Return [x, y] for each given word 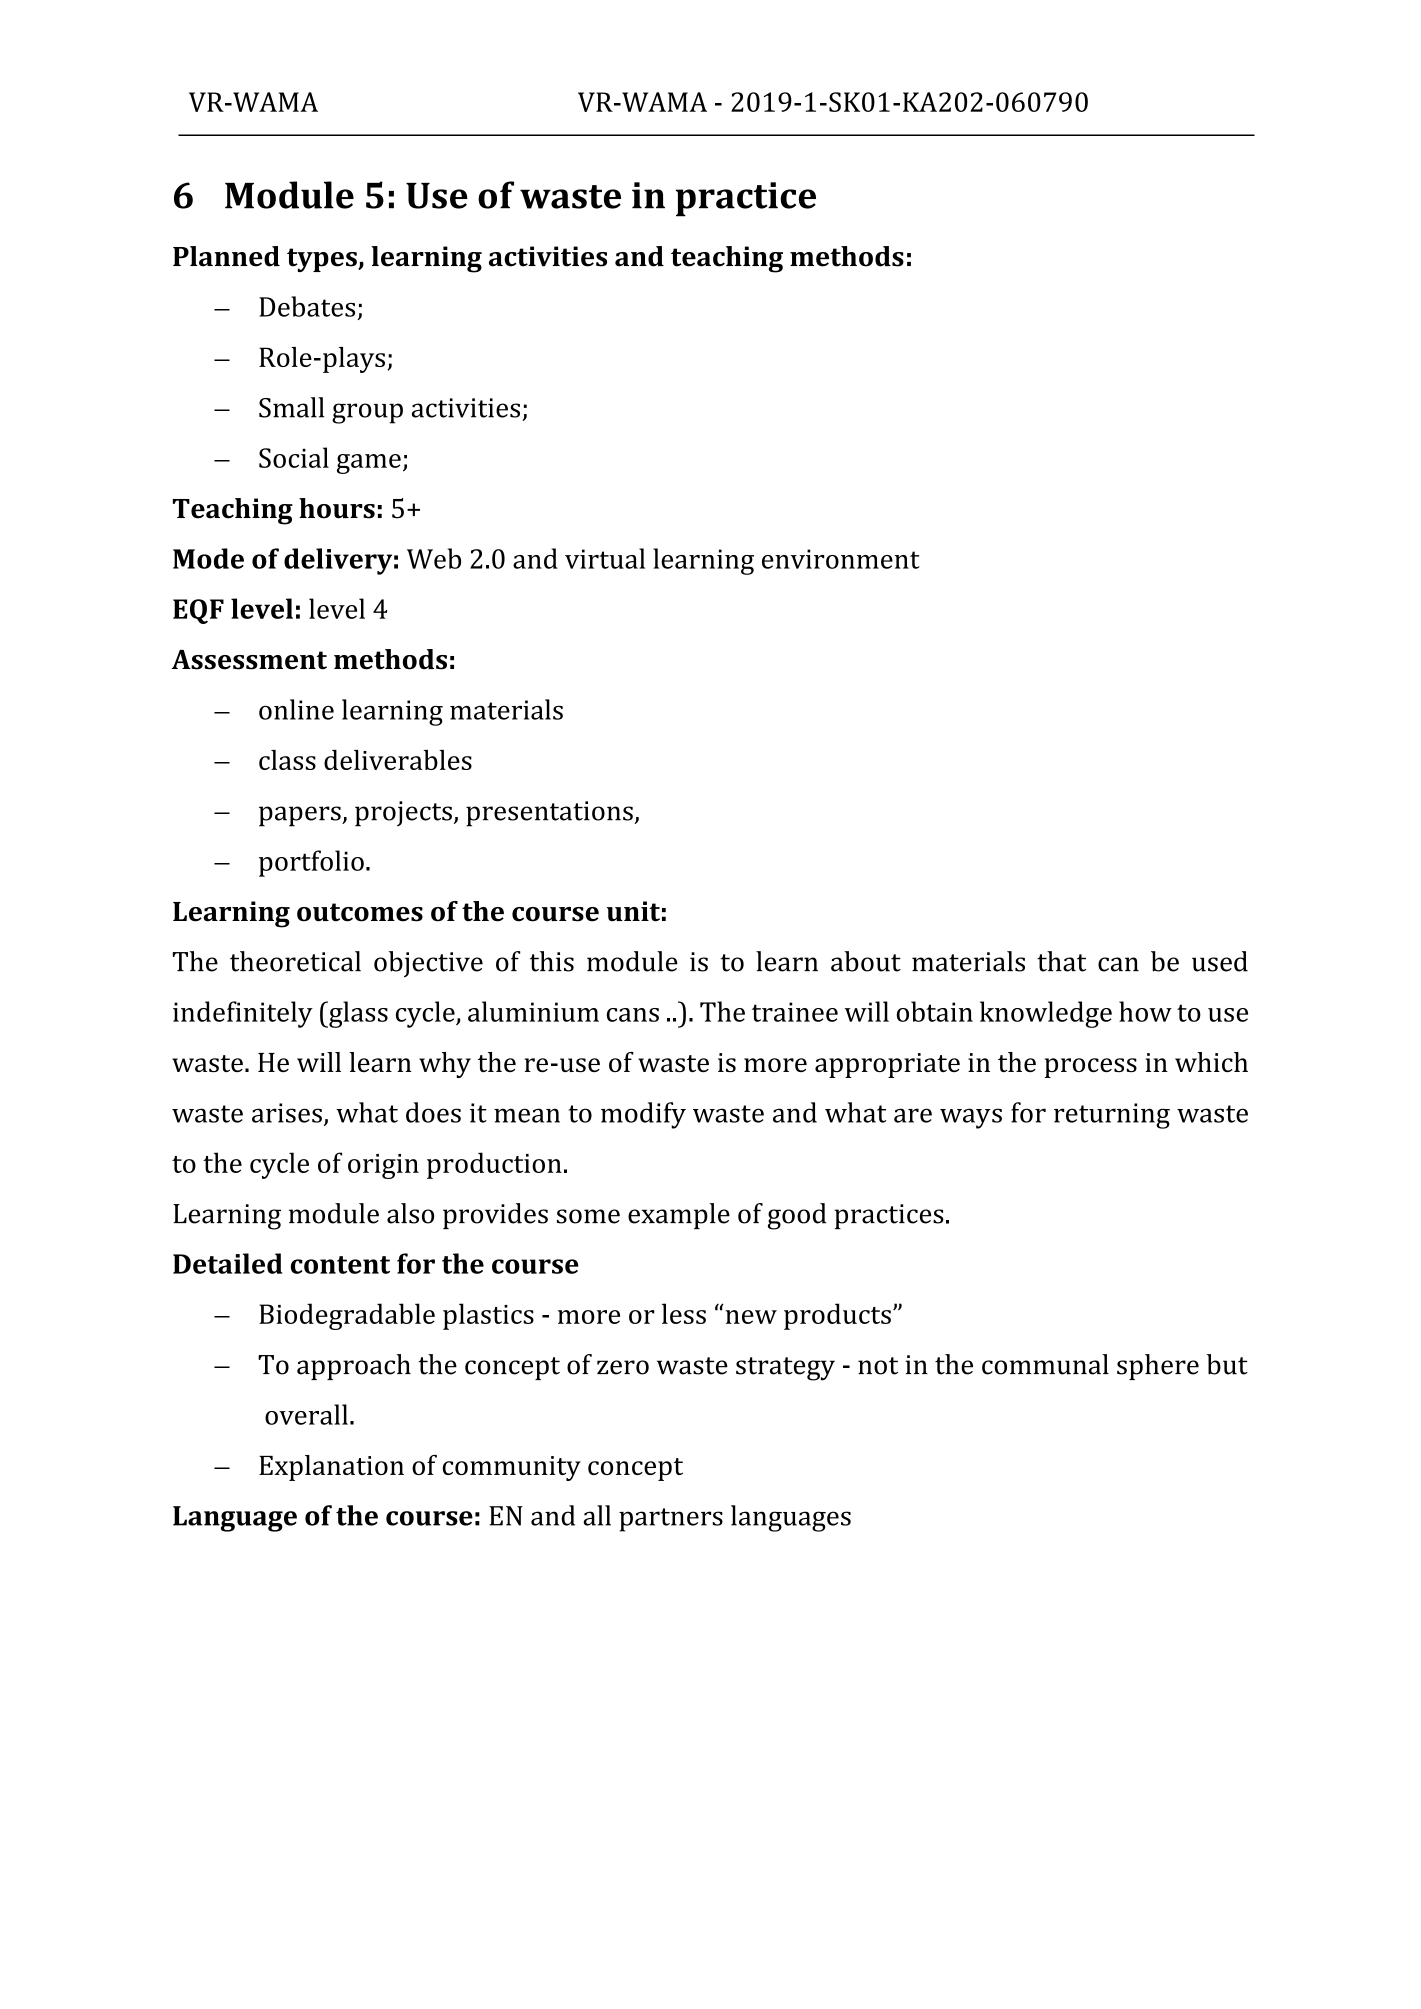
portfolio [311, 863]
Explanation [331, 1468]
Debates [307, 306]
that [1061, 961]
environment [841, 559]
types [323, 260]
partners [671, 1520]
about [866, 961]
